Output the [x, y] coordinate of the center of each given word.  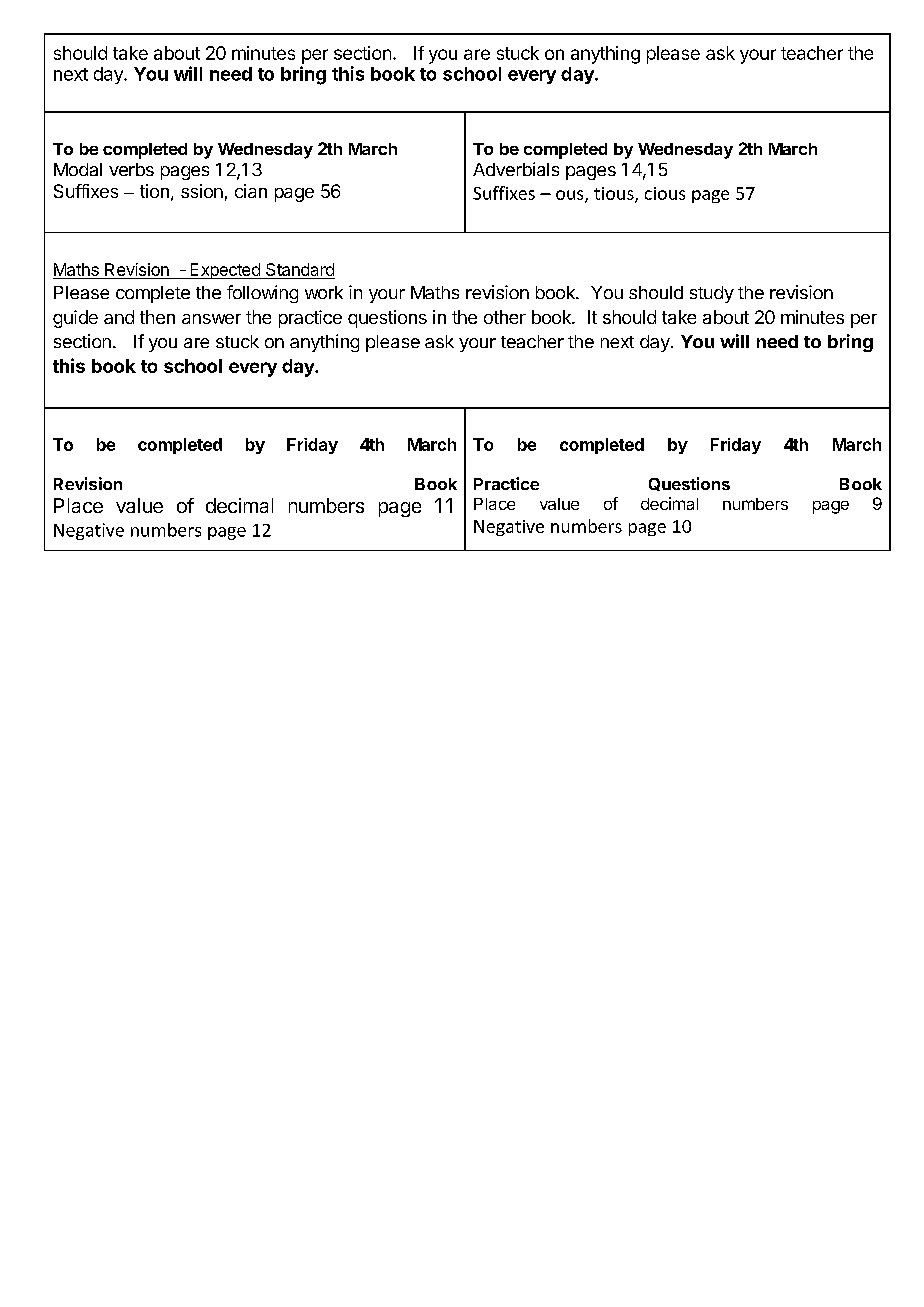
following [262, 294]
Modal [78, 169]
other [505, 317]
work [324, 292]
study [712, 294]
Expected [225, 271]
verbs [131, 169]
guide [75, 319]
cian [251, 191]
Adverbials [516, 169]
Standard [299, 271]
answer [211, 319]
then [157, 317]
